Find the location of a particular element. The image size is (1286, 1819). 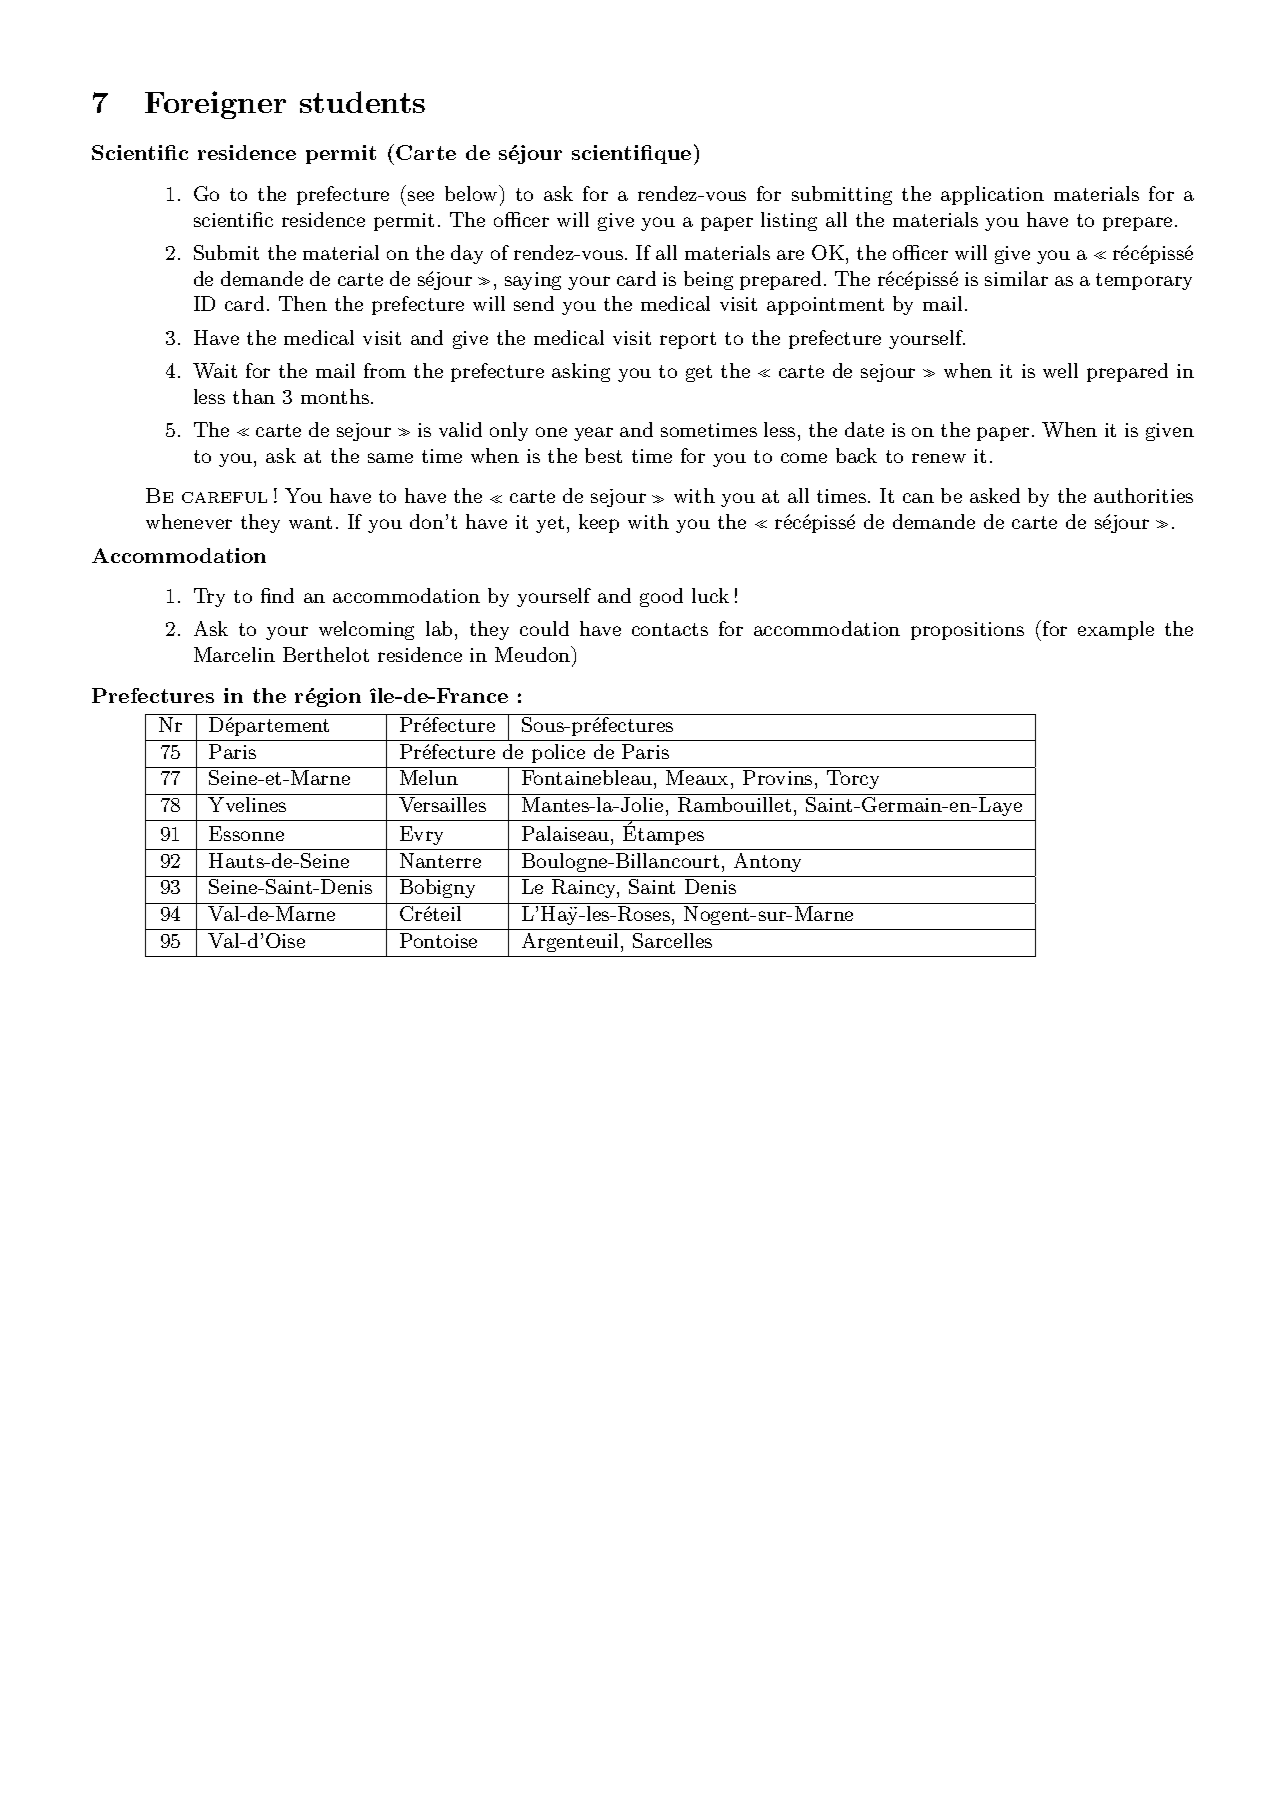

from is located at coordinates (385, 370).
